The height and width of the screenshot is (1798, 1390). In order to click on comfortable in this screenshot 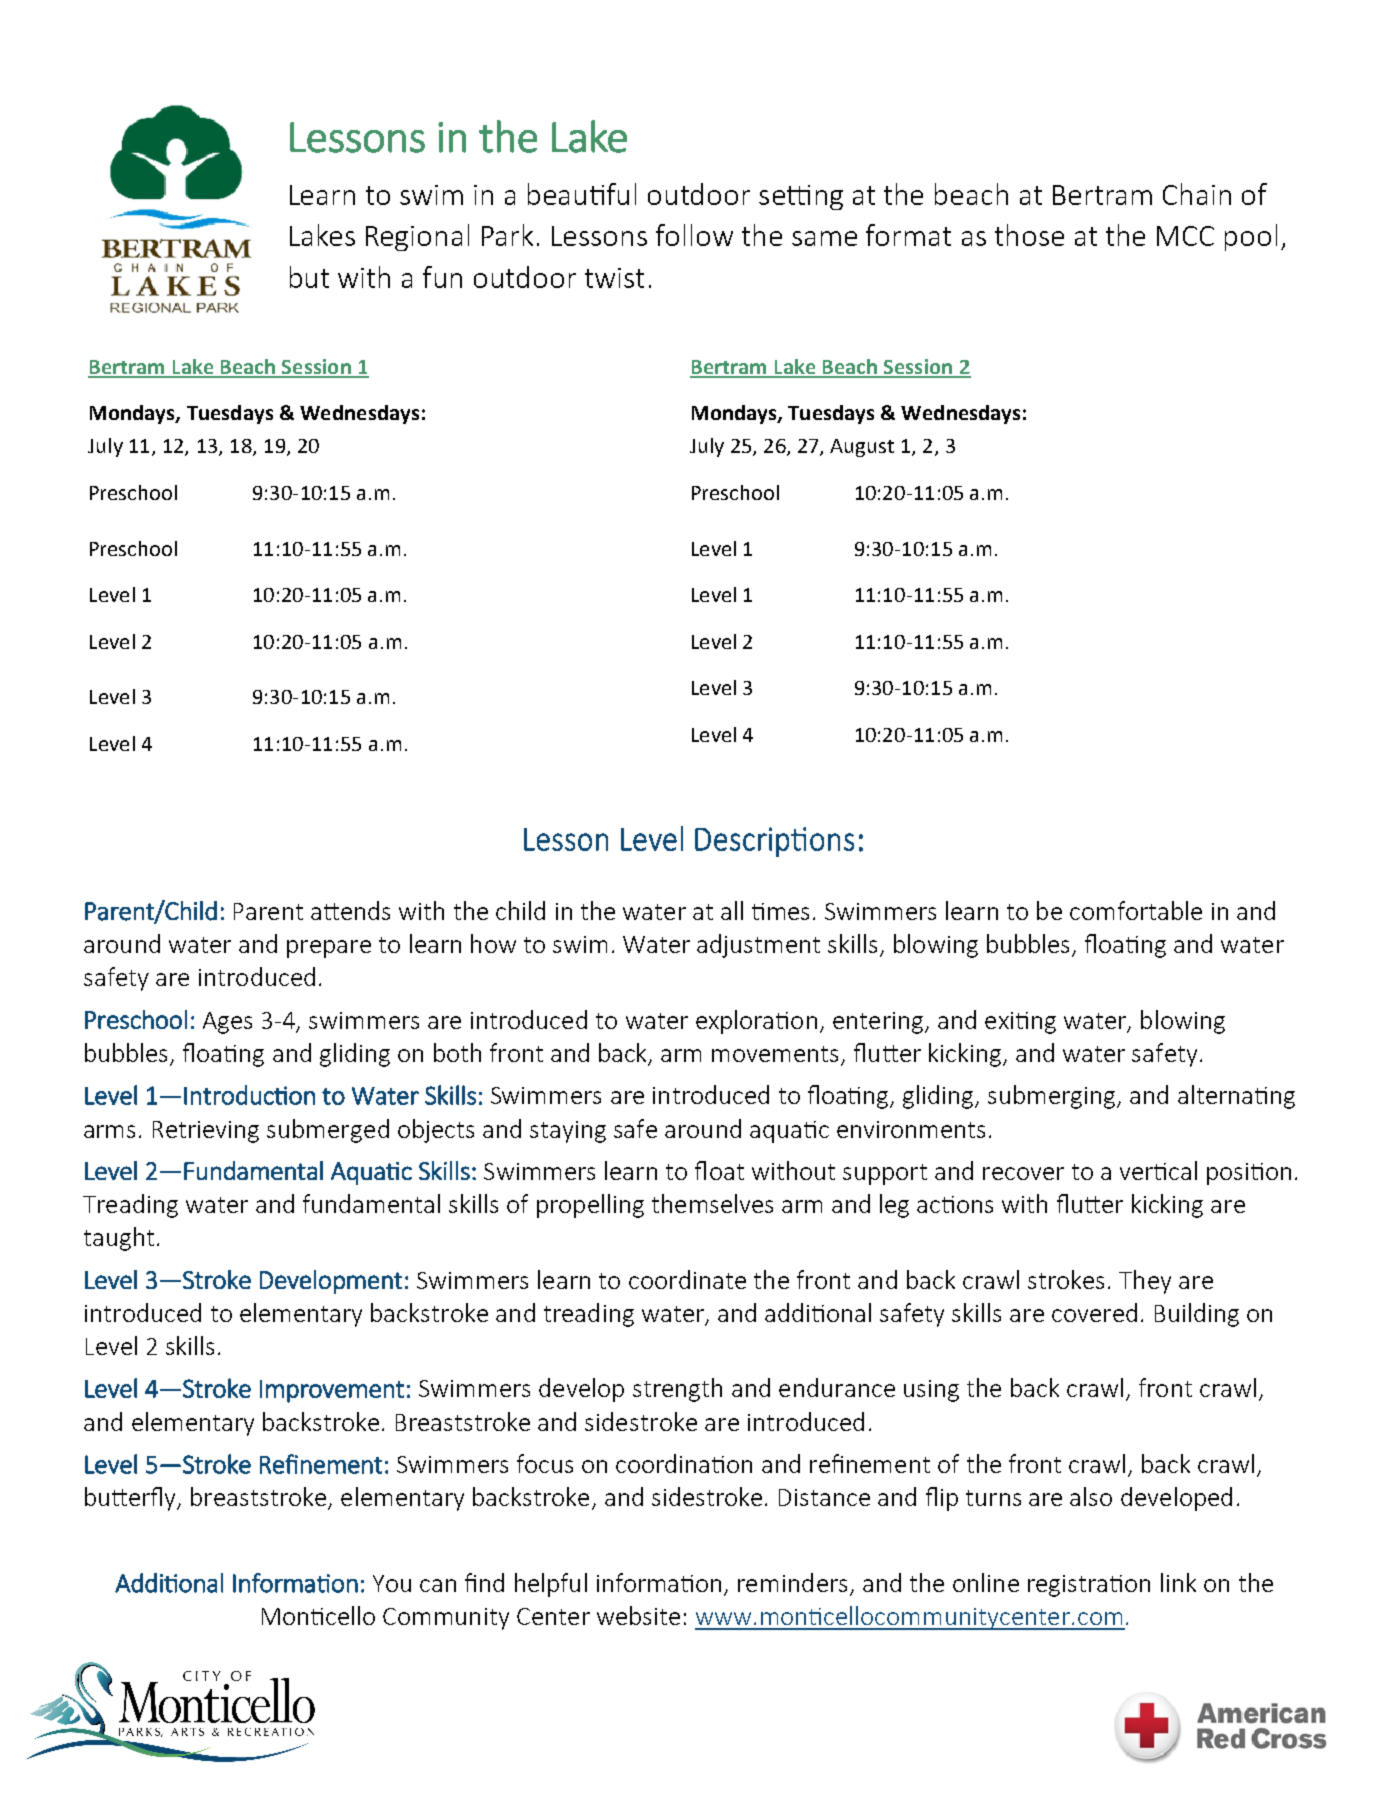, I will do `click(1136, 910)`.
